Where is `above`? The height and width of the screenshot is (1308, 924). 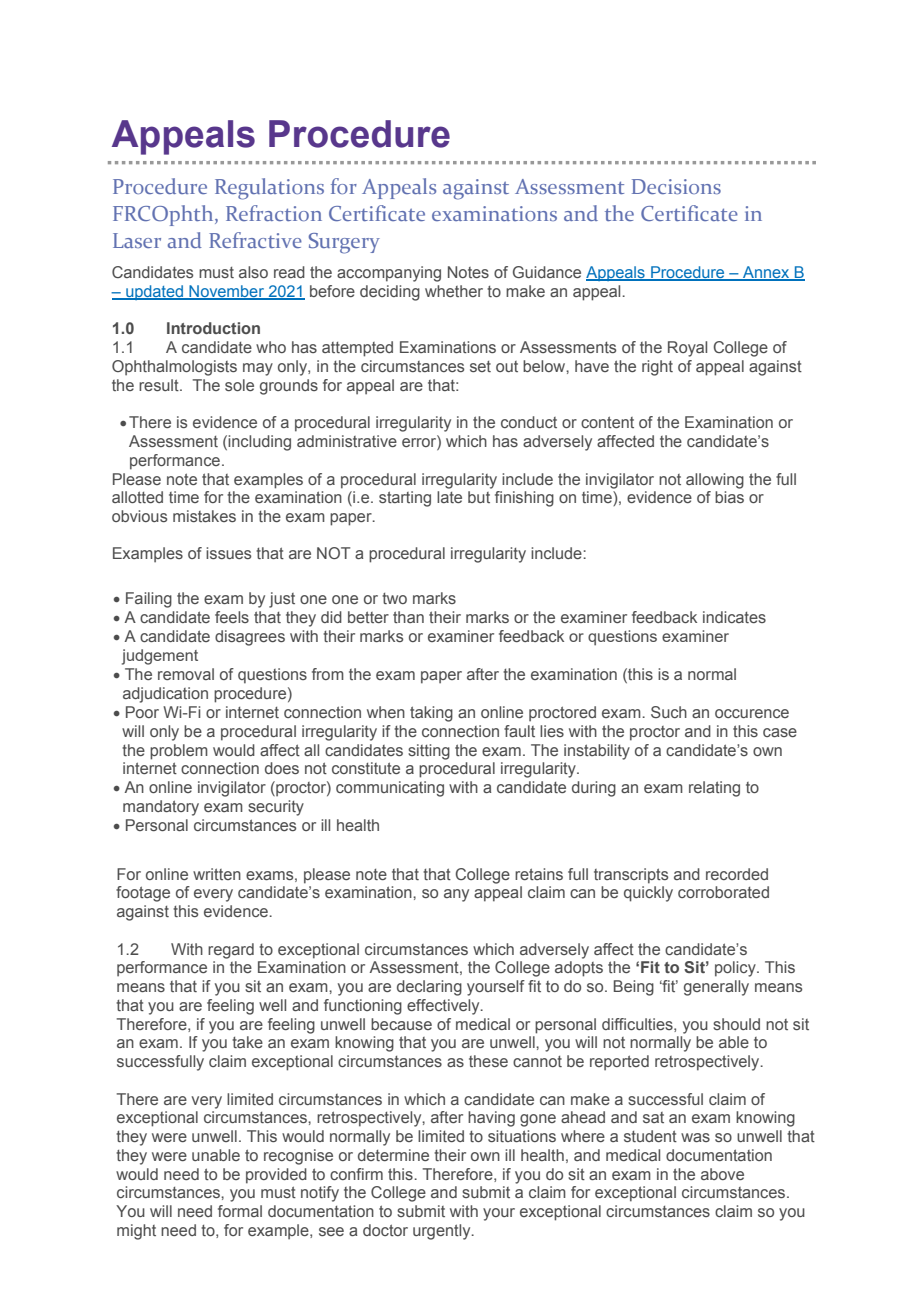 above is located at coordinates (722, 1174).
